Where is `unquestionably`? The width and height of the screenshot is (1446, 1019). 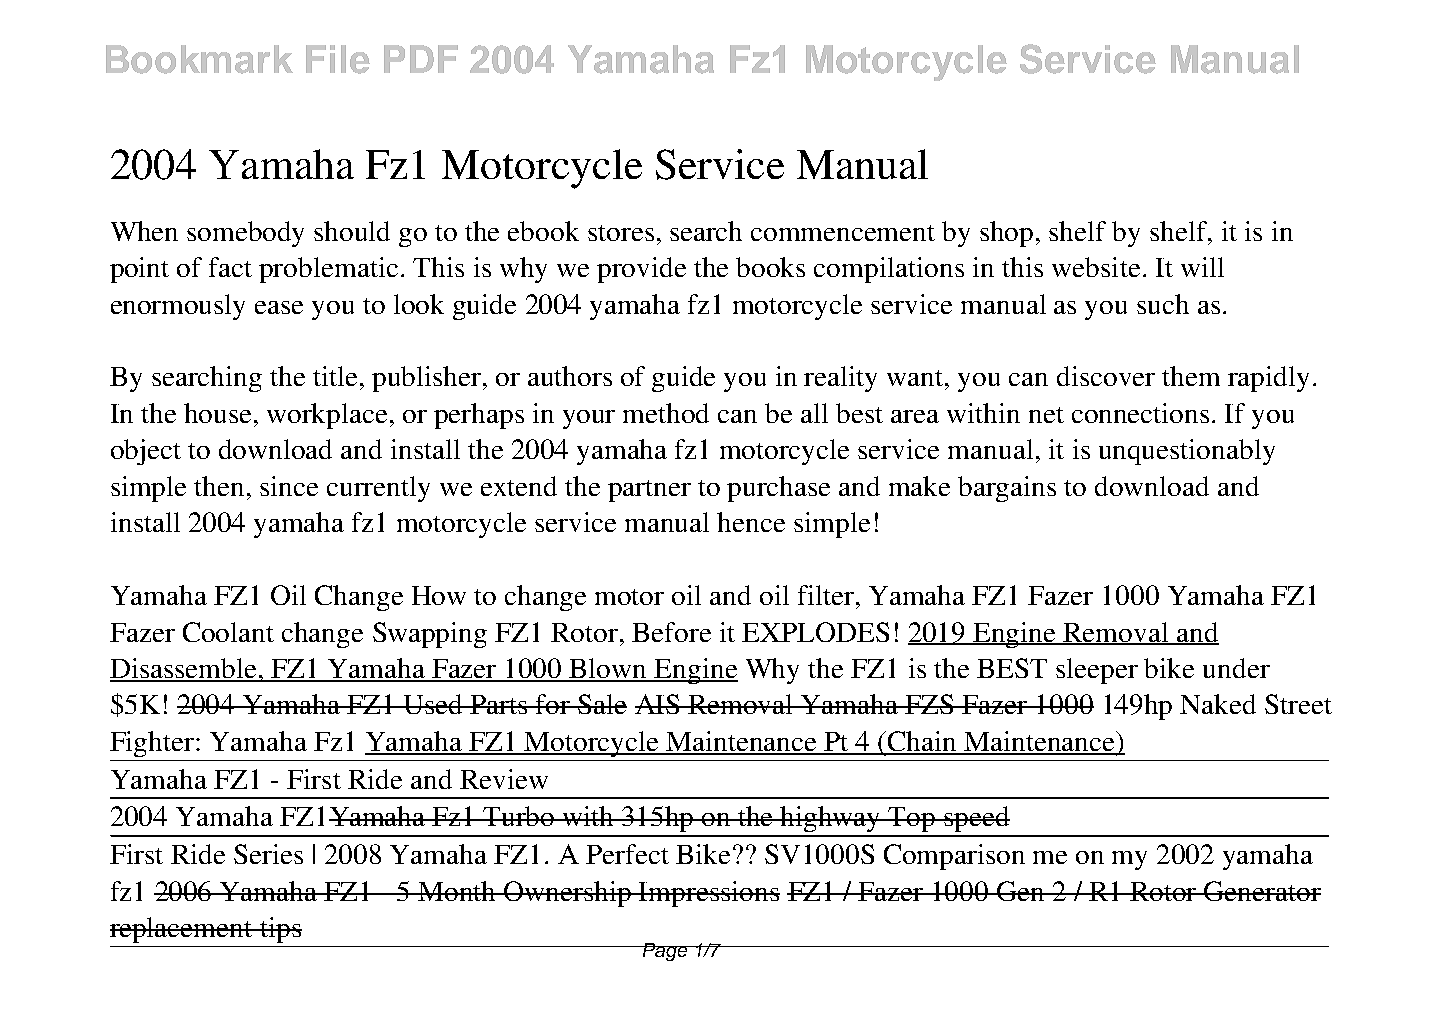 unquestionably is located at coordinates (1187, 452).
